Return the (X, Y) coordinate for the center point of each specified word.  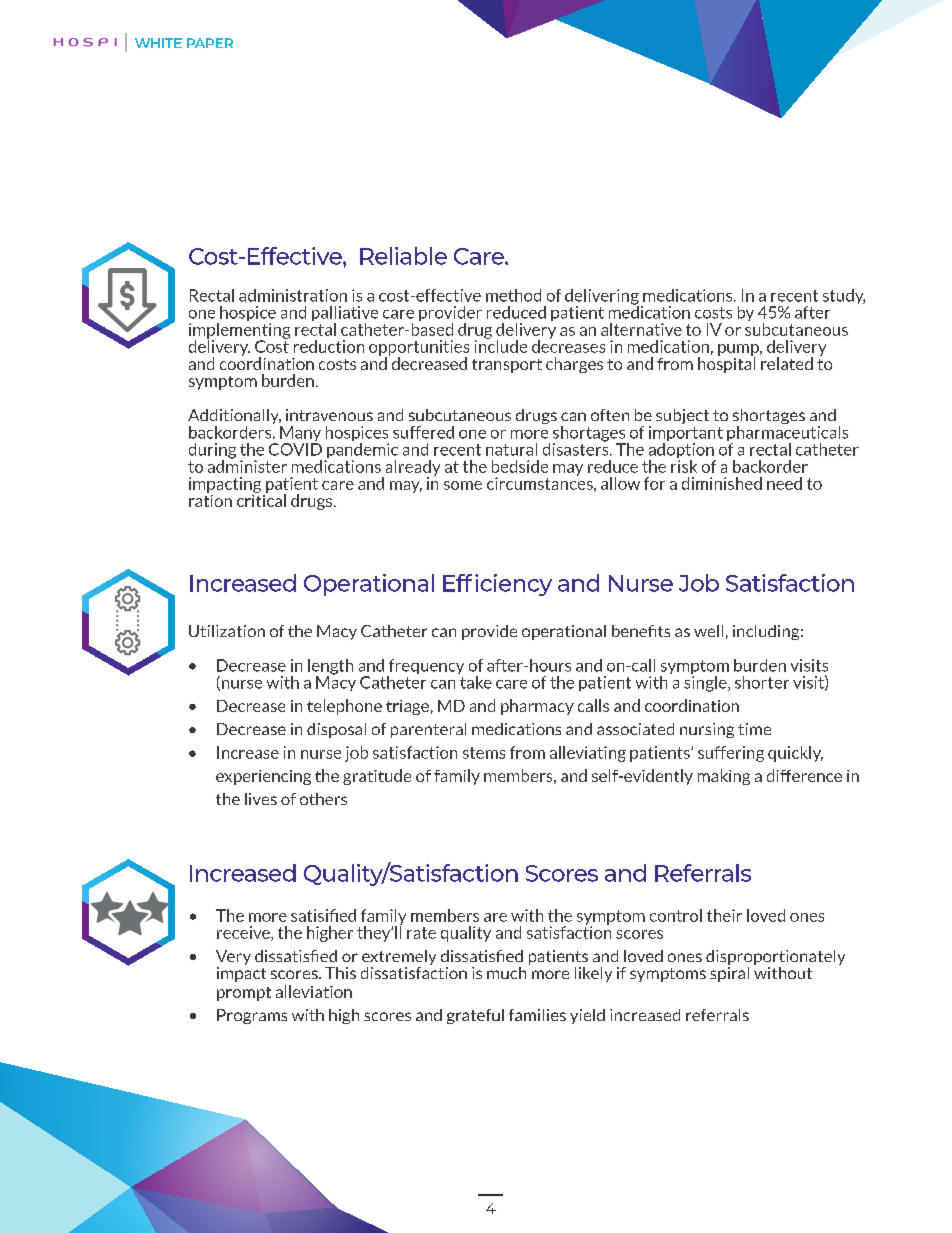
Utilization (227, 631)
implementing (239, 332)
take (475, 681)
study (844, 296)
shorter (762, 682)
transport (507, 366)
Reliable (403, 256)
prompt (244, 994)
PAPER (210, 43)
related (787, 363)
